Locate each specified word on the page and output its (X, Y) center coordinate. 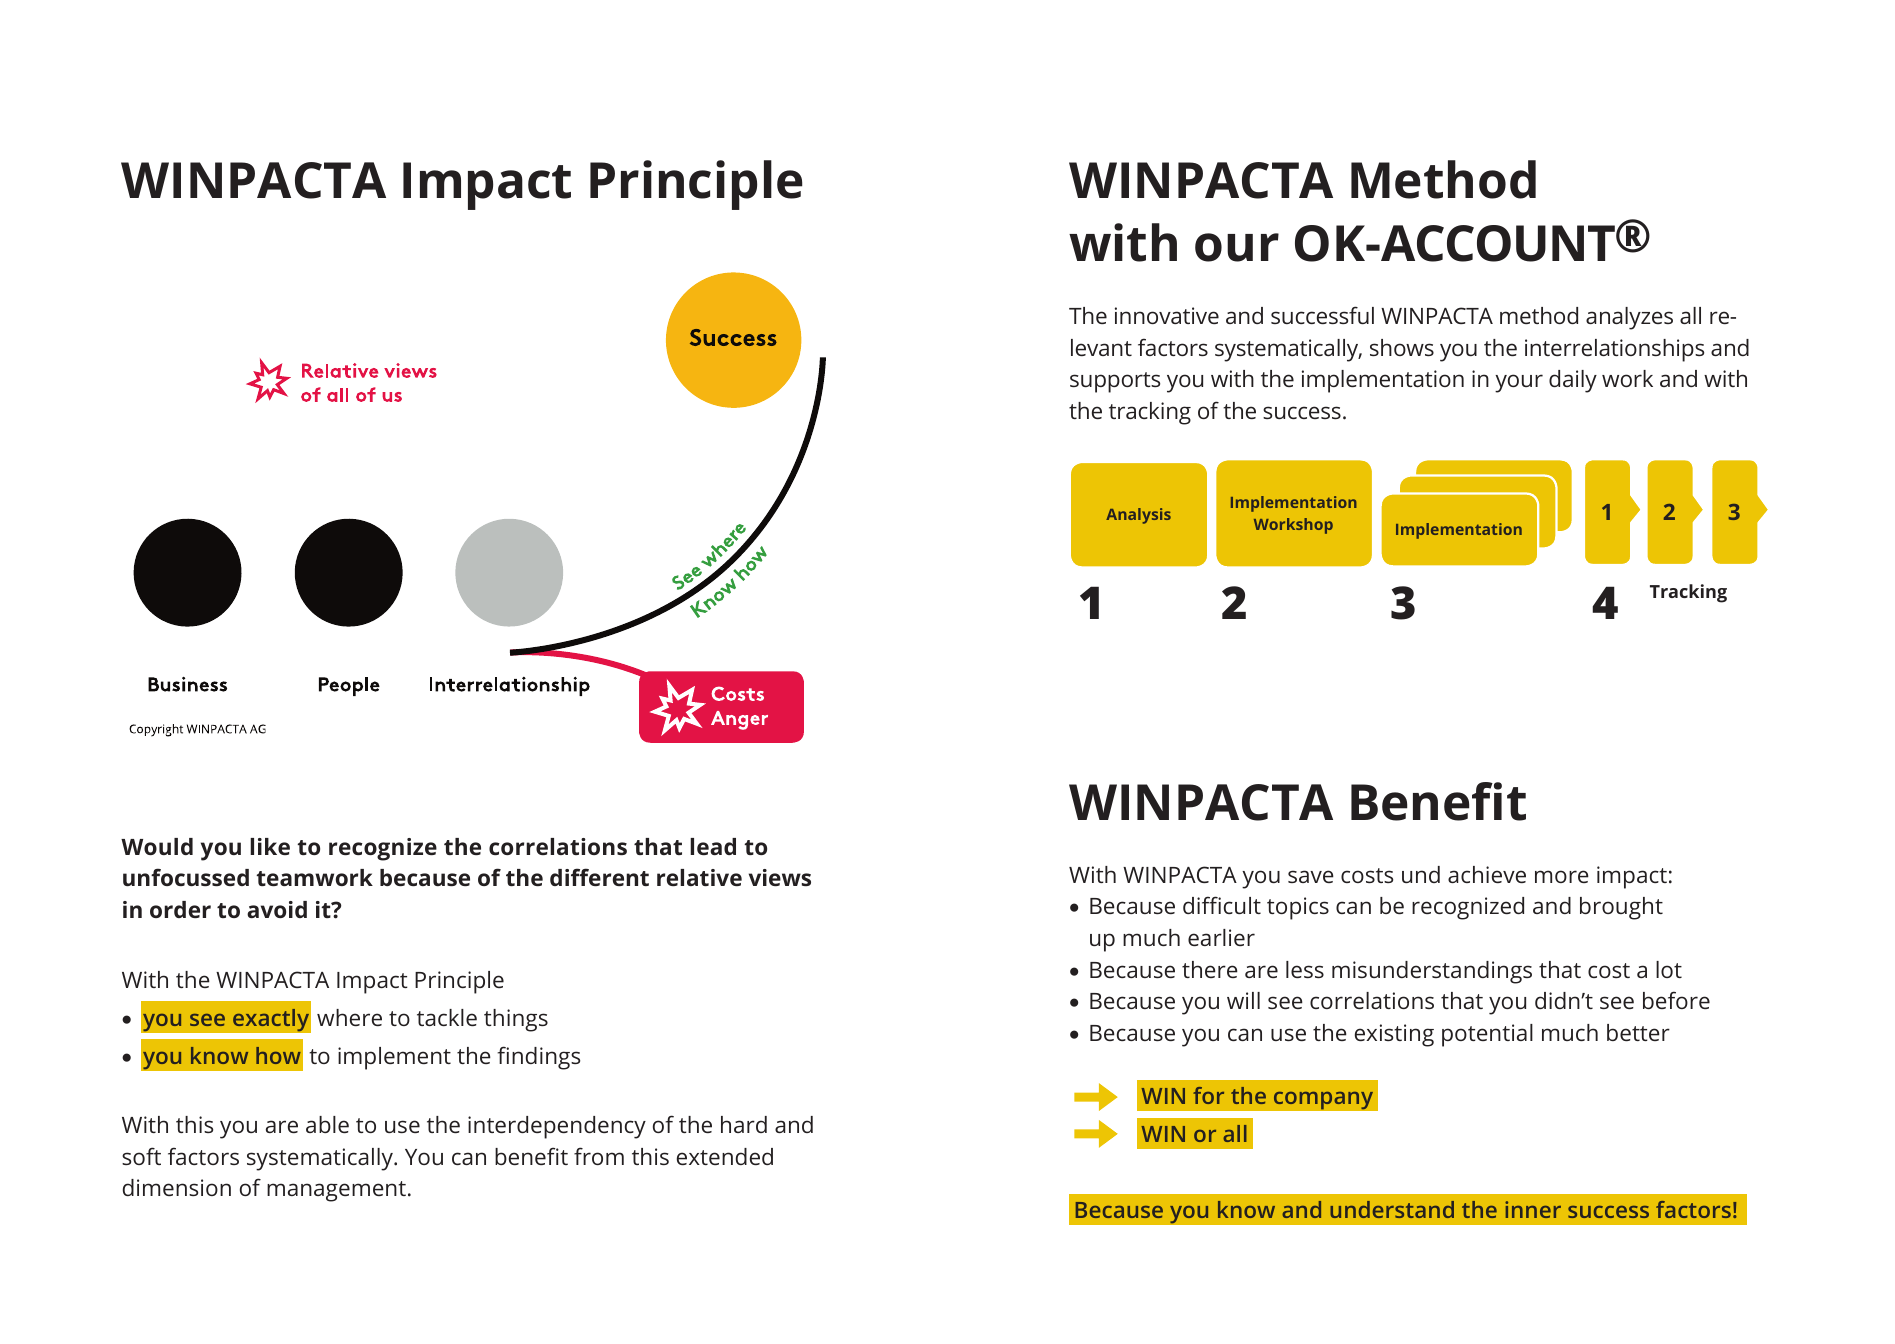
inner (1533, 1209)
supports (1115, 382)
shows (1402, 347)
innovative (1167, 315)
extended (725, 1156)
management (336, 1191)
